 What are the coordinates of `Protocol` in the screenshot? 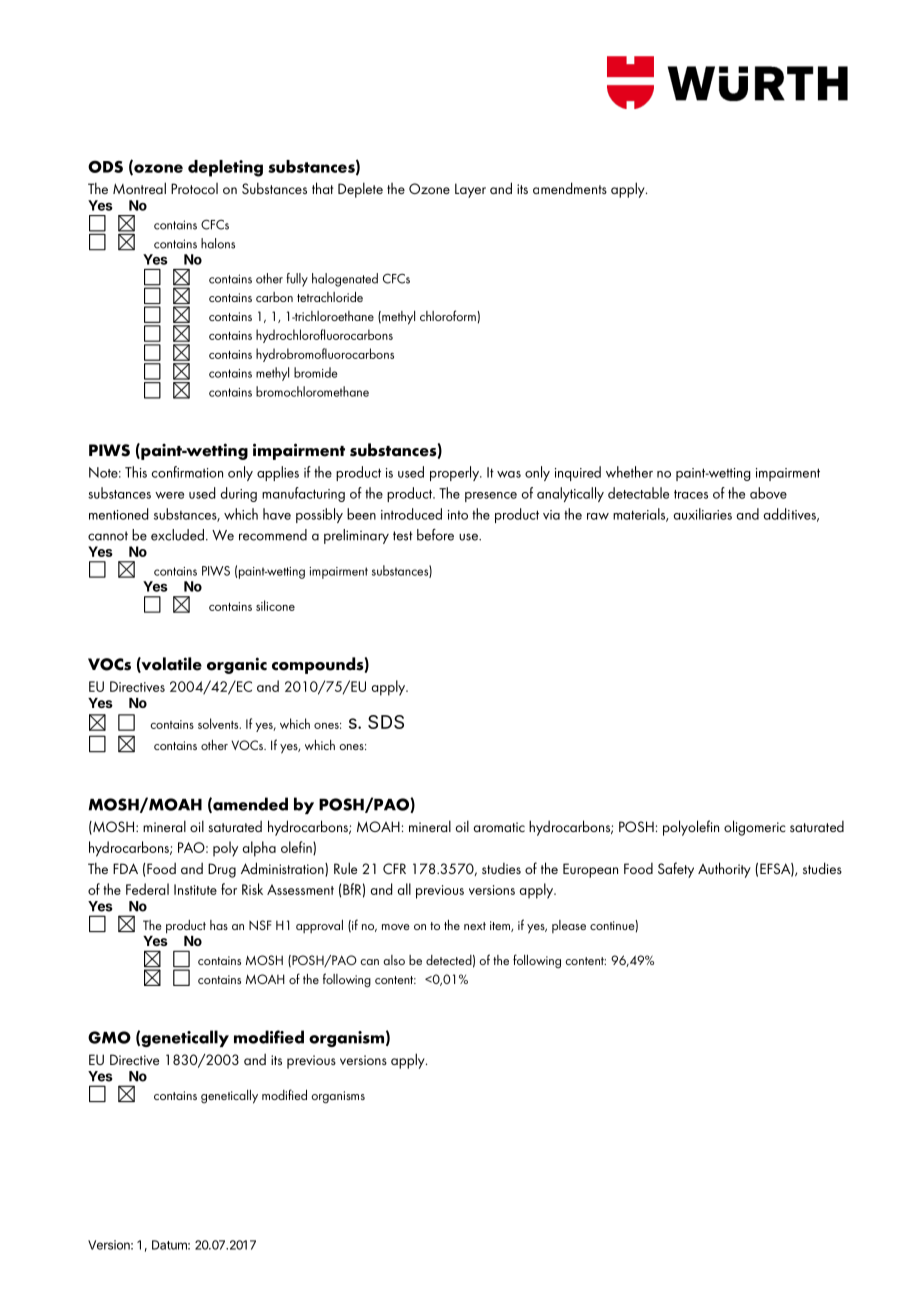 It's located at (194, 188).
